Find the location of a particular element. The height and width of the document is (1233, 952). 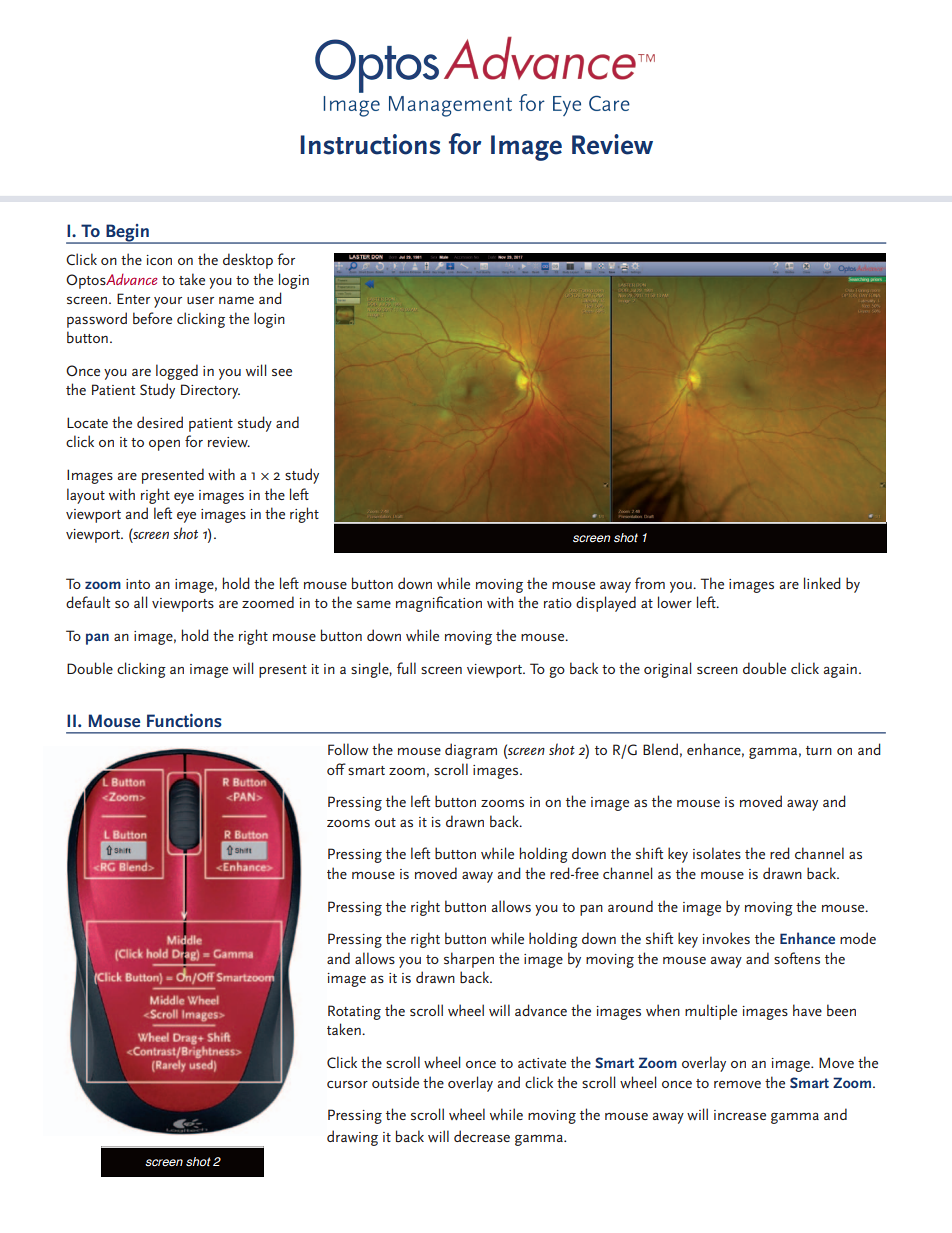

Instructions is located at coordinates (370, 144).
